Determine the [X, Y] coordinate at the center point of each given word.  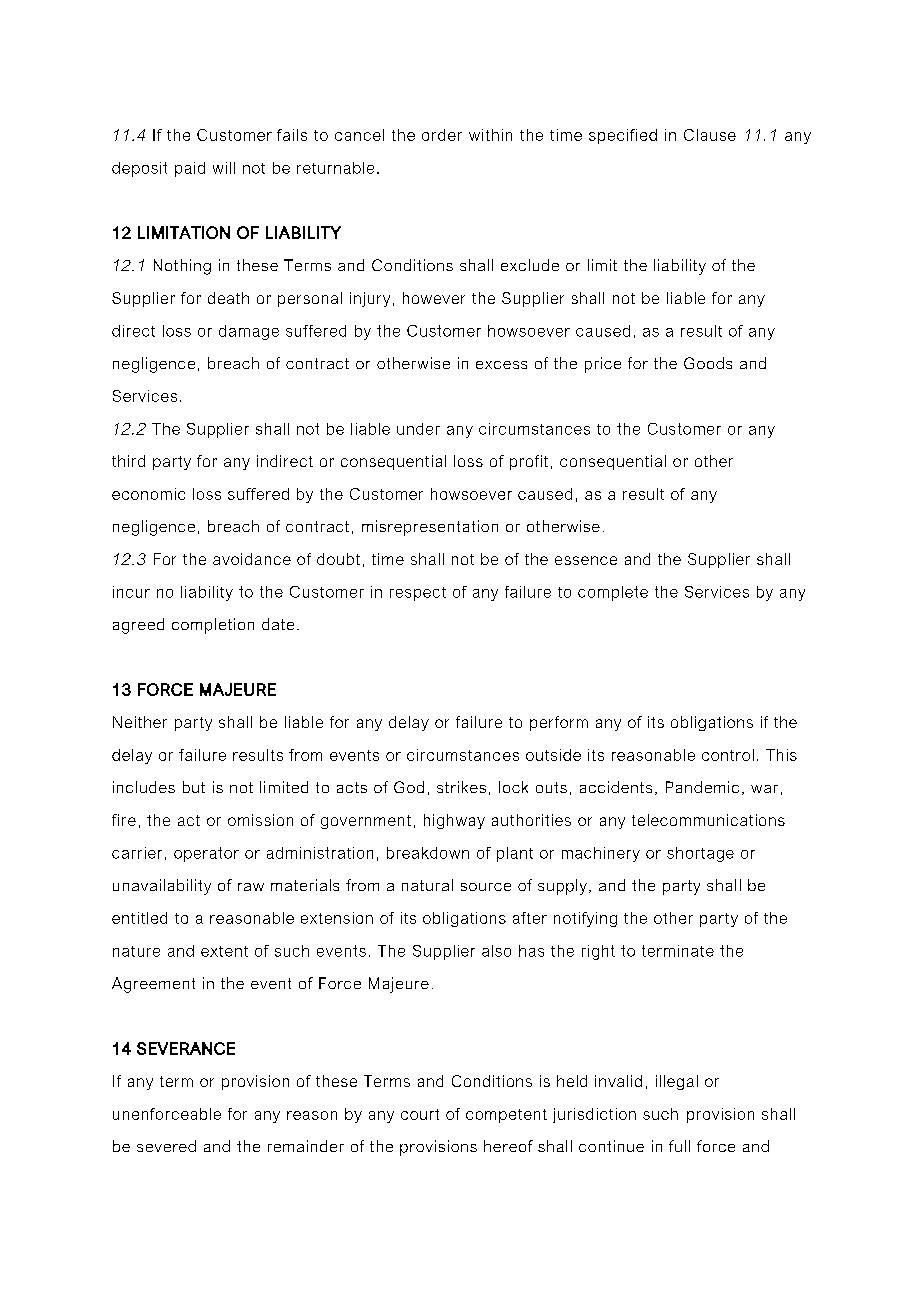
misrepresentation [430, 528]
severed [166, 1146]
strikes [461, 787]
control [728, 755]
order [442, 135]
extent [224, 951]
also [496, 951]
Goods [708, 363]
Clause [710, 135]
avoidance [252, 559]
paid [190, 169]
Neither [140, 722]
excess [501, 365]
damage [249, 332]
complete [613, 593]
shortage [700, 854]
